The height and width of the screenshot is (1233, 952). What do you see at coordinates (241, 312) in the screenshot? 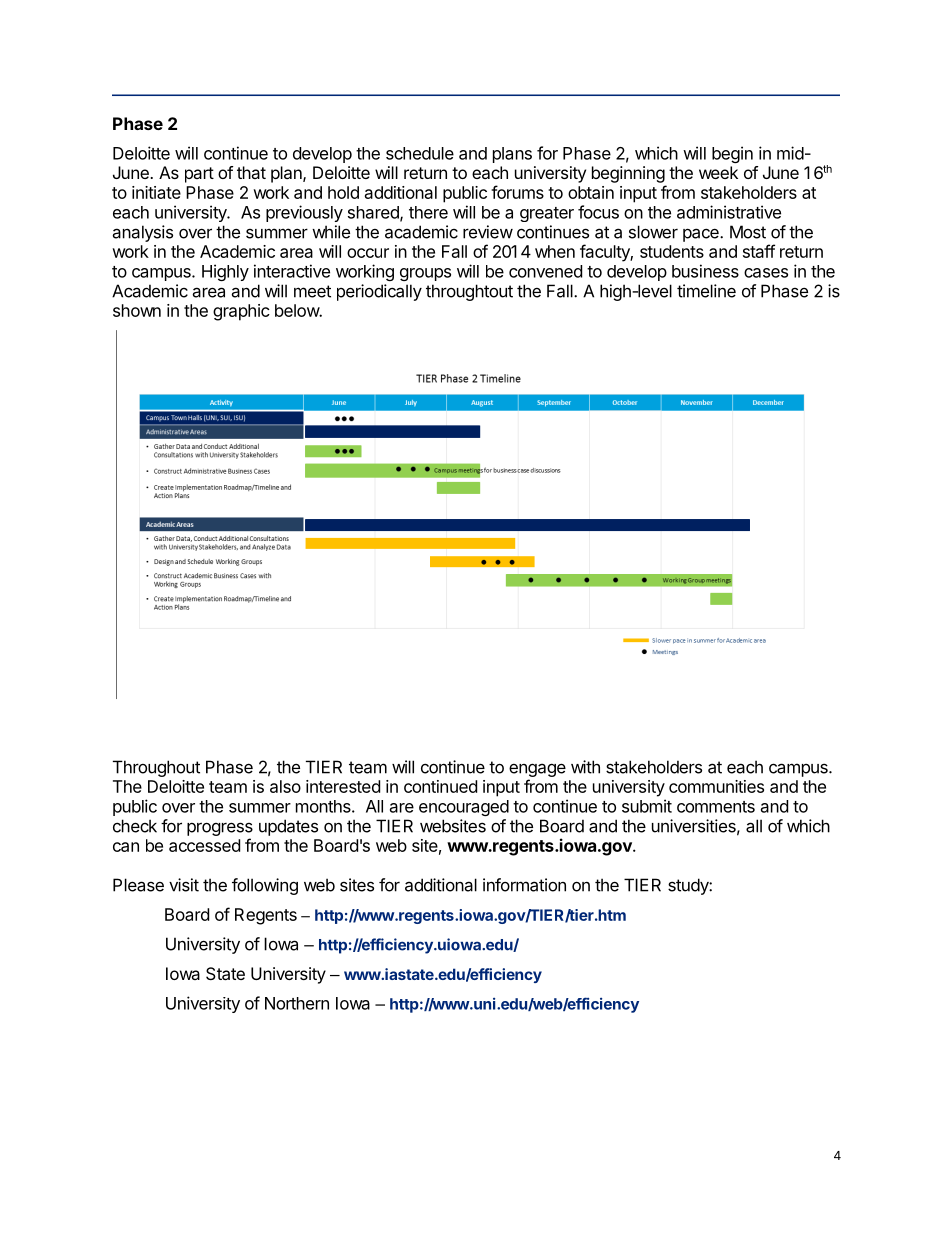
I see `graphic` at bounding box center [241, 312].
